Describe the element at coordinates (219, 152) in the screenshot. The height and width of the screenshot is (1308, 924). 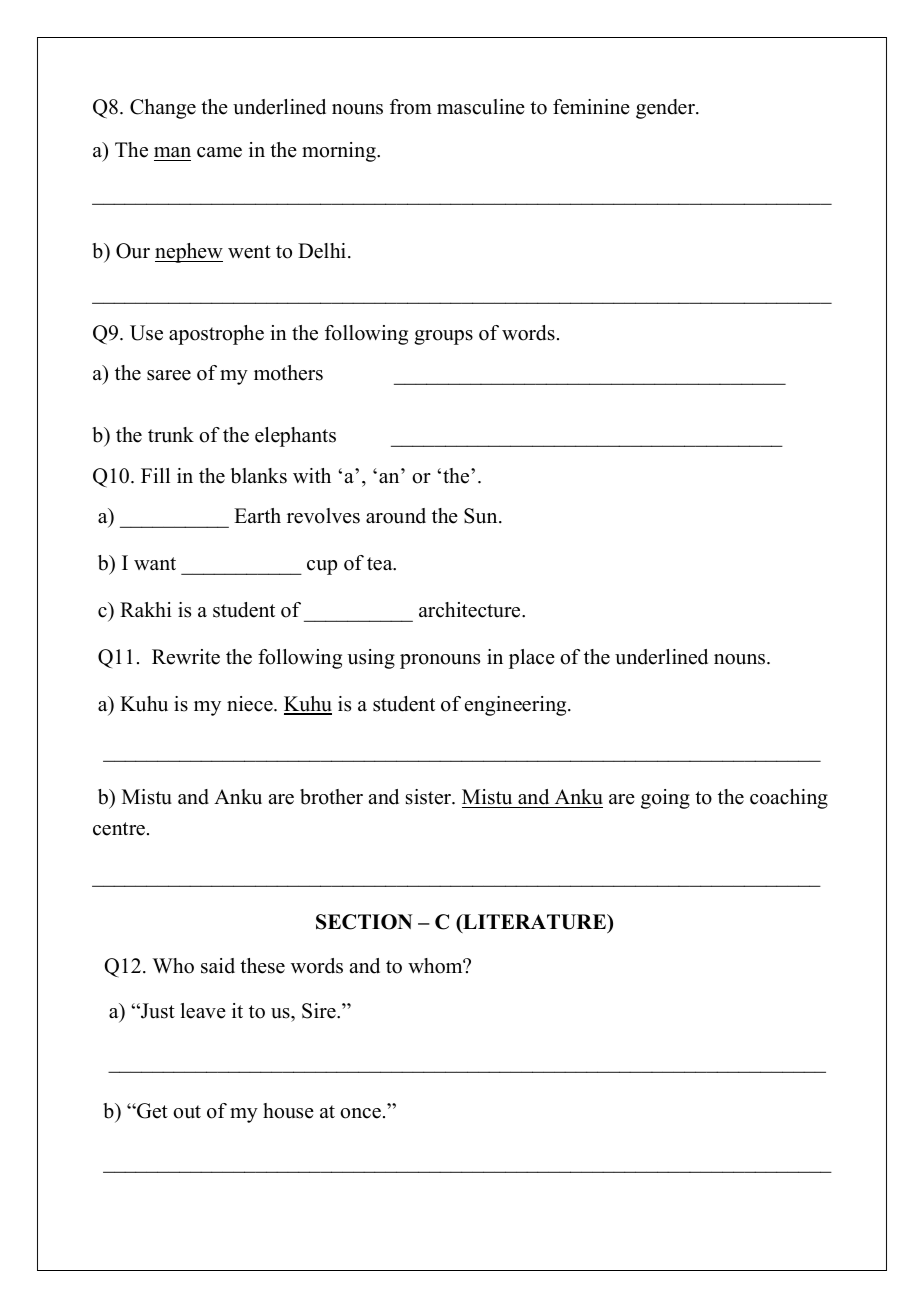
I see `came` at that location.
